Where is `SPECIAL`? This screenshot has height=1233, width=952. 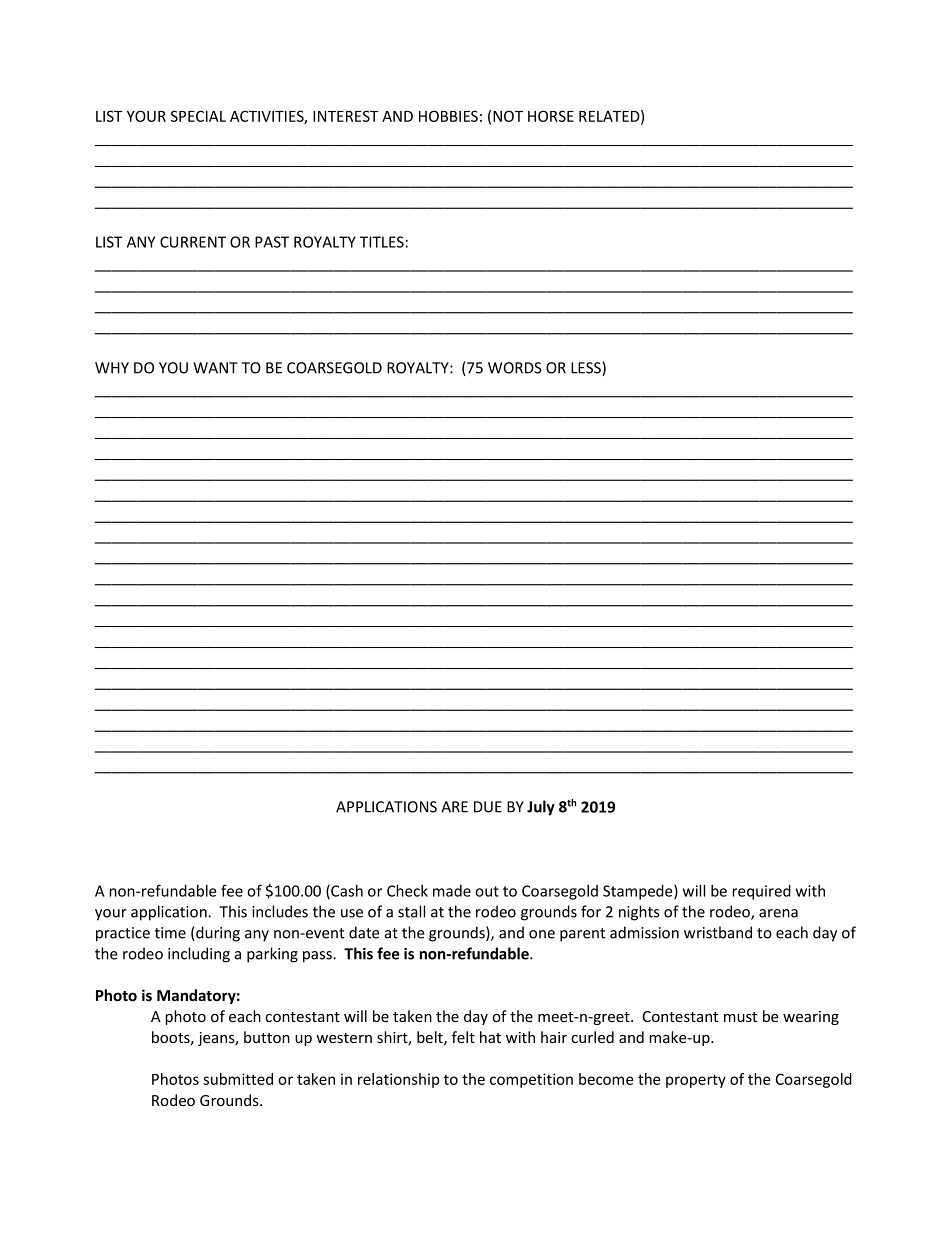 SPECIAL is located at coordinates (198, 116).
